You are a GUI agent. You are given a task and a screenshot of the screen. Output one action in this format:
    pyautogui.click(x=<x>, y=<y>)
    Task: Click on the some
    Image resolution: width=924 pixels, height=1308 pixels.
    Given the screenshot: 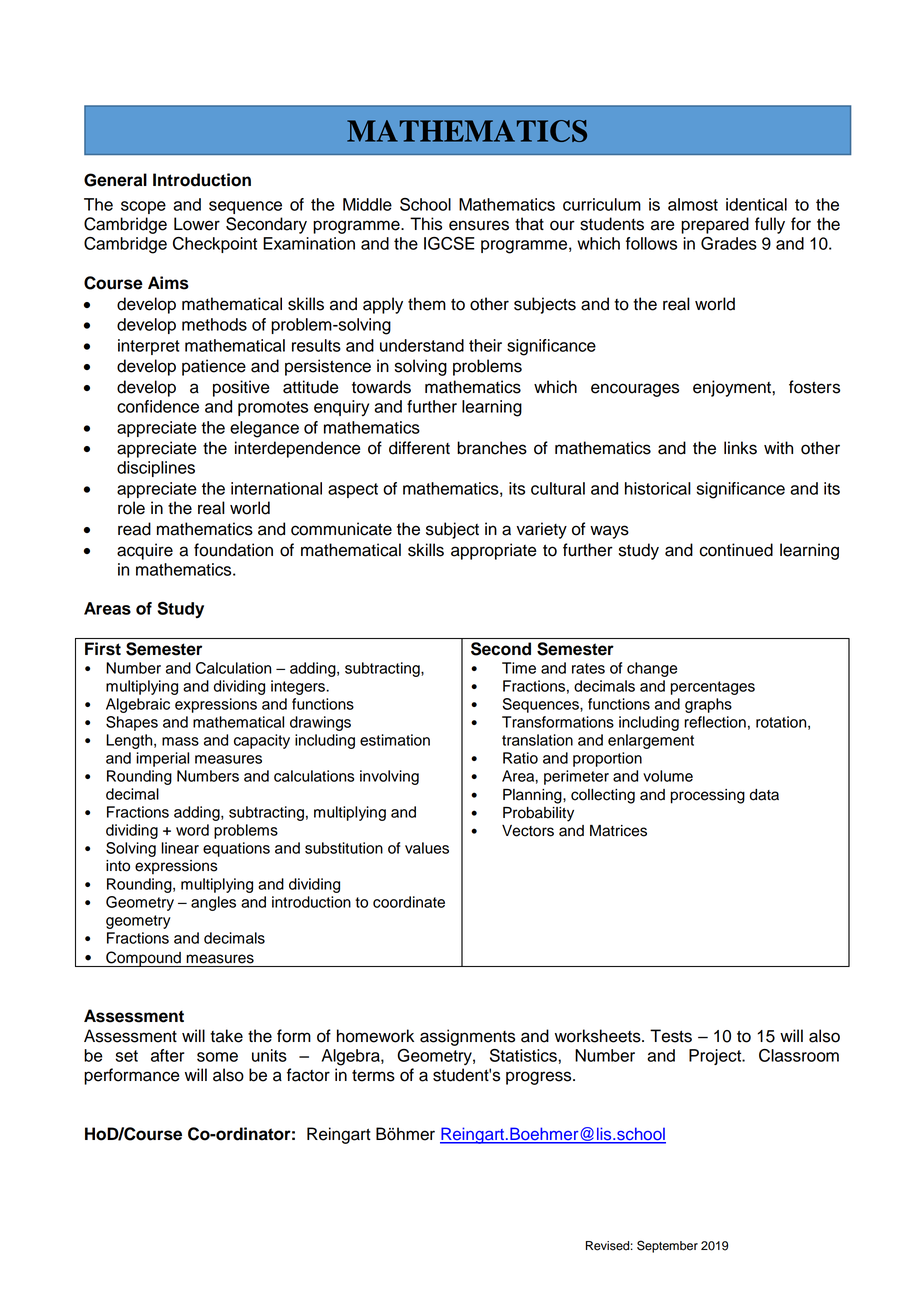 What is the action you would take?
    pyautogui.click(x=217, y=1057)
